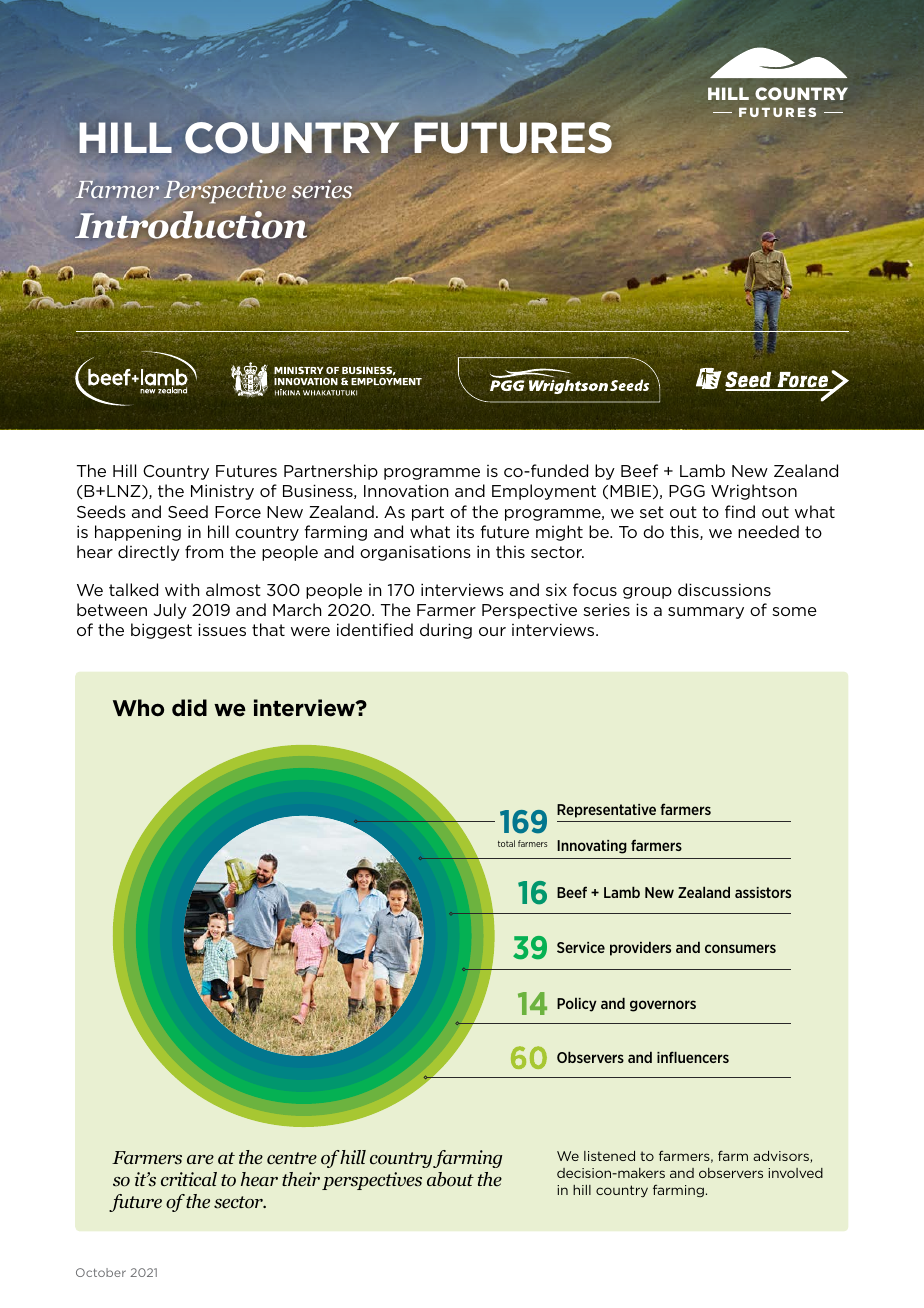 The width and height of the screenshot is (924, 1308). What do you see at coordinates (222, 492) in the screenshot?
I see `Ministry` at bounding box center [222, 492].
